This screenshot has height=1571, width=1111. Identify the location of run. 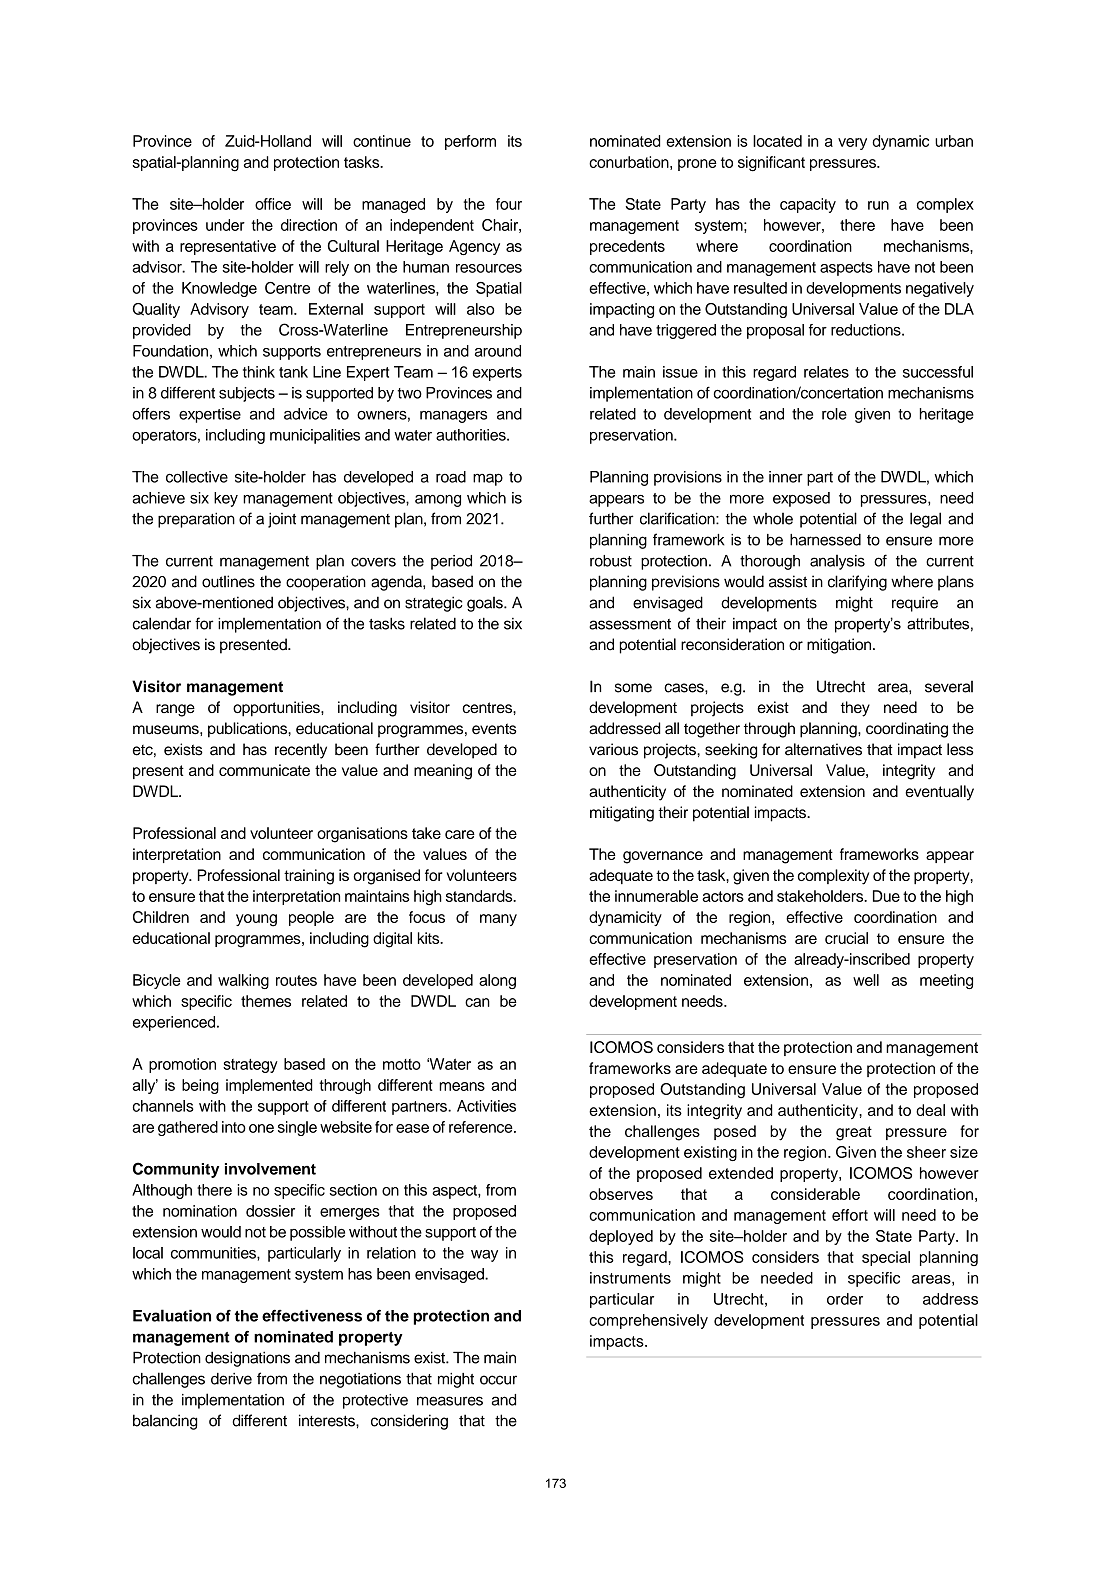
(878, 205).
